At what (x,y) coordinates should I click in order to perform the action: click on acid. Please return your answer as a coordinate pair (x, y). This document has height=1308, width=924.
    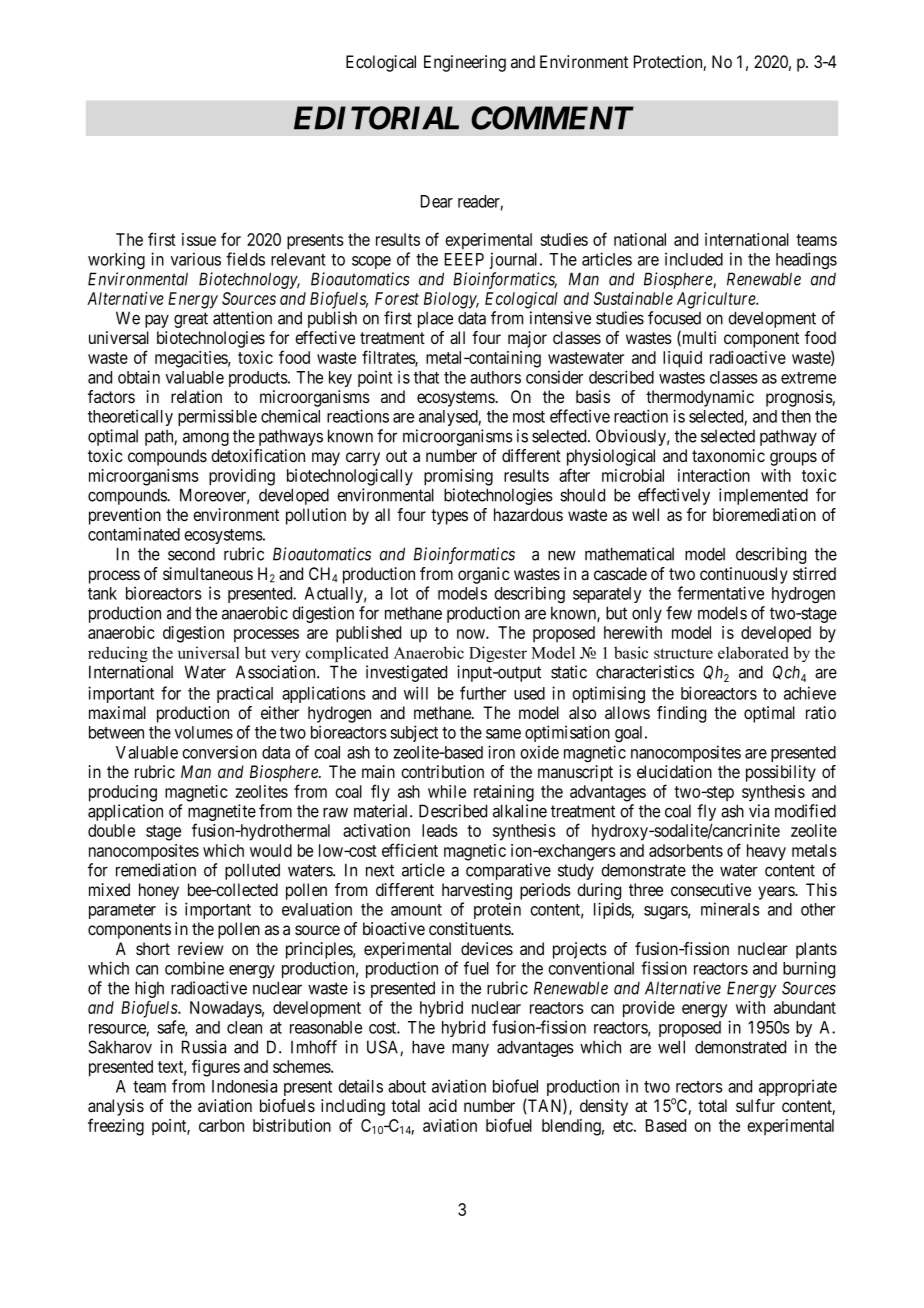
    Looking at the image, I should click on (443, 1106).
